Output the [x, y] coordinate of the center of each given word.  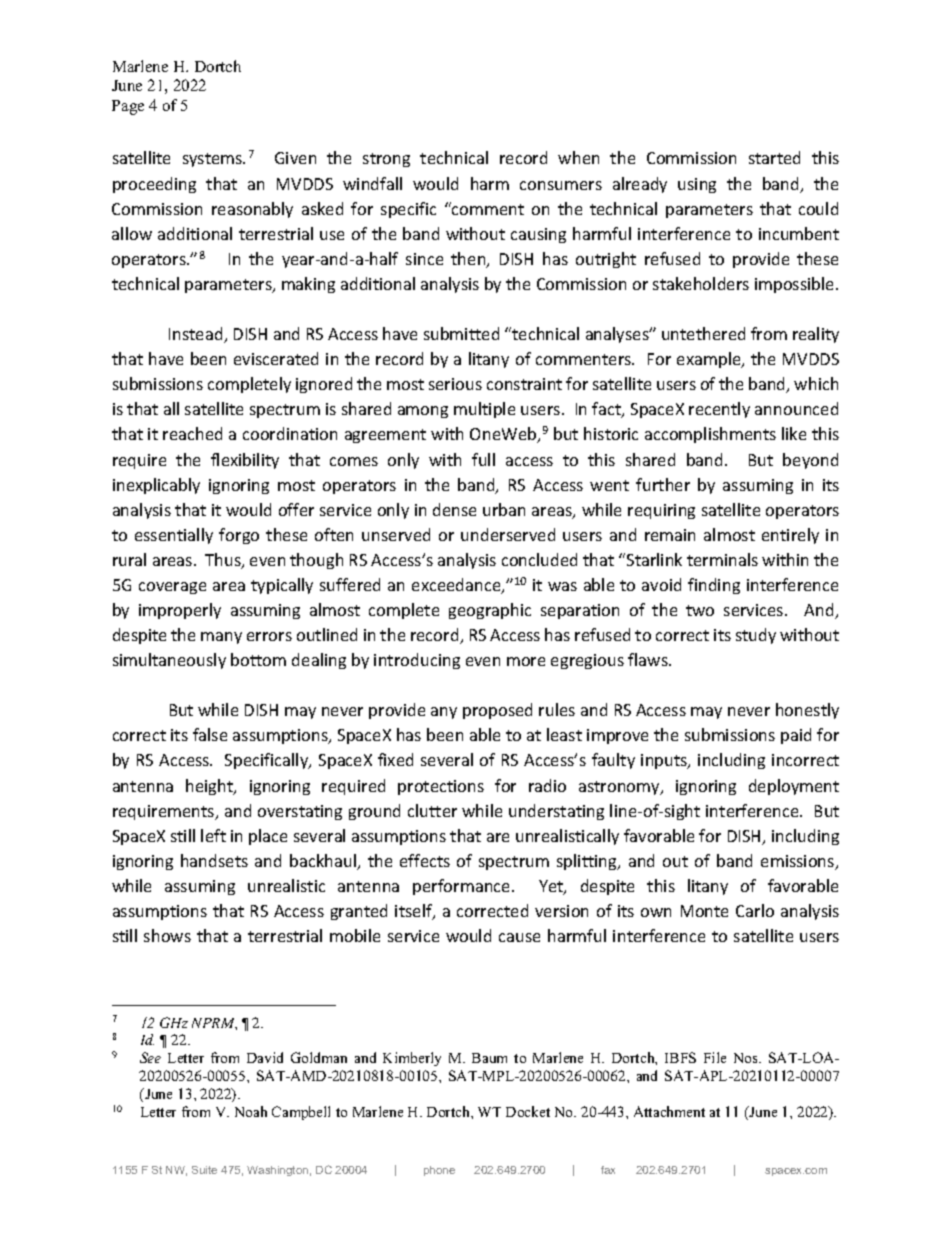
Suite [204, 1170]
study [756, 636]
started [774, 157]
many [221, 638]
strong [386, 160]
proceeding [154, 185]
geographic [490, 611]
